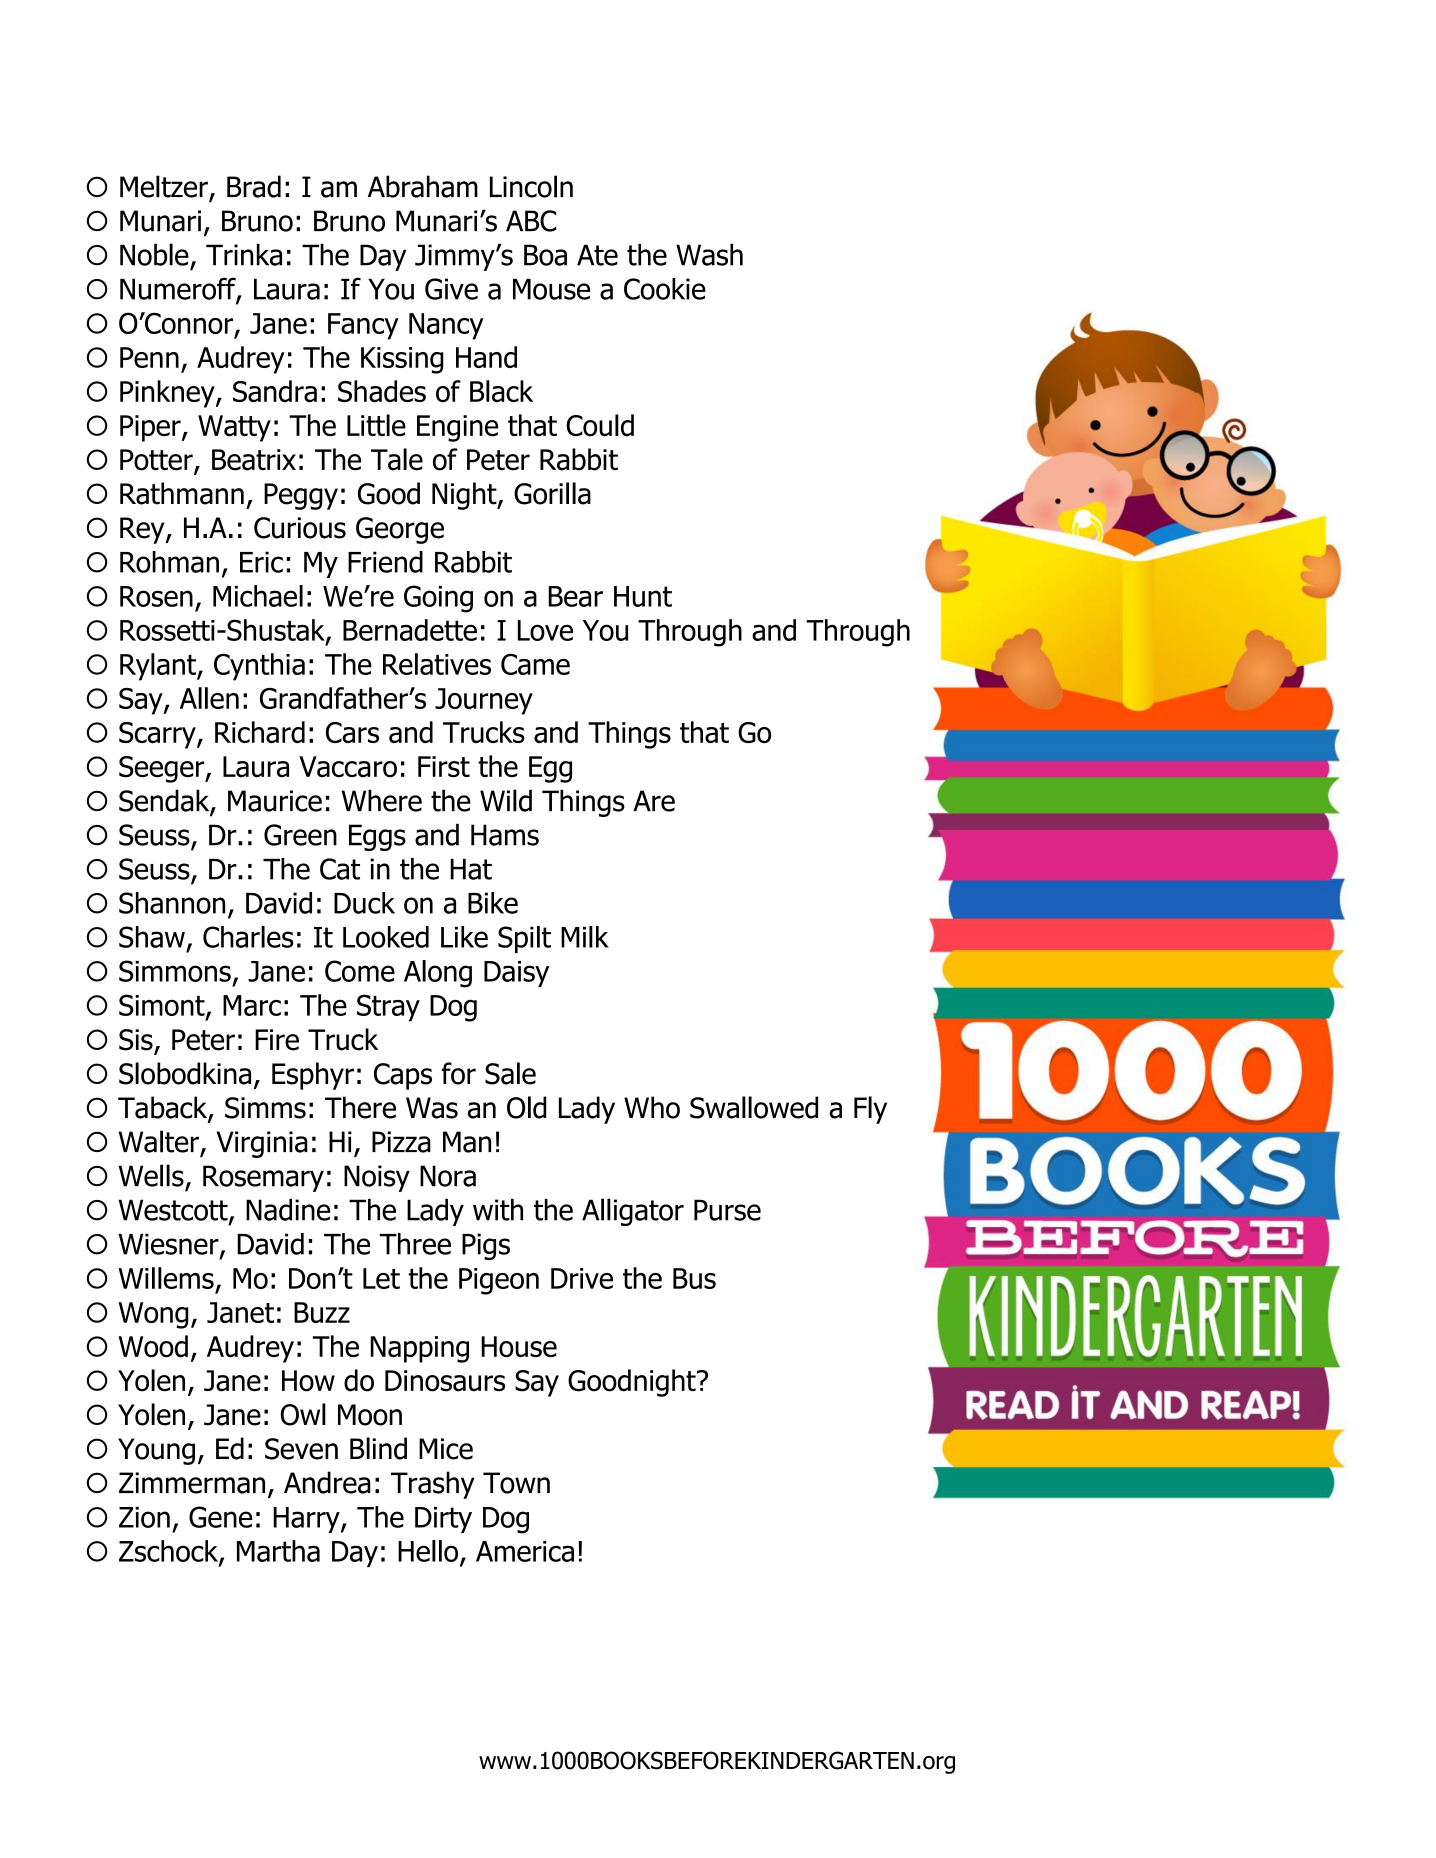  I want to click on Hams, so click(505, 835).
